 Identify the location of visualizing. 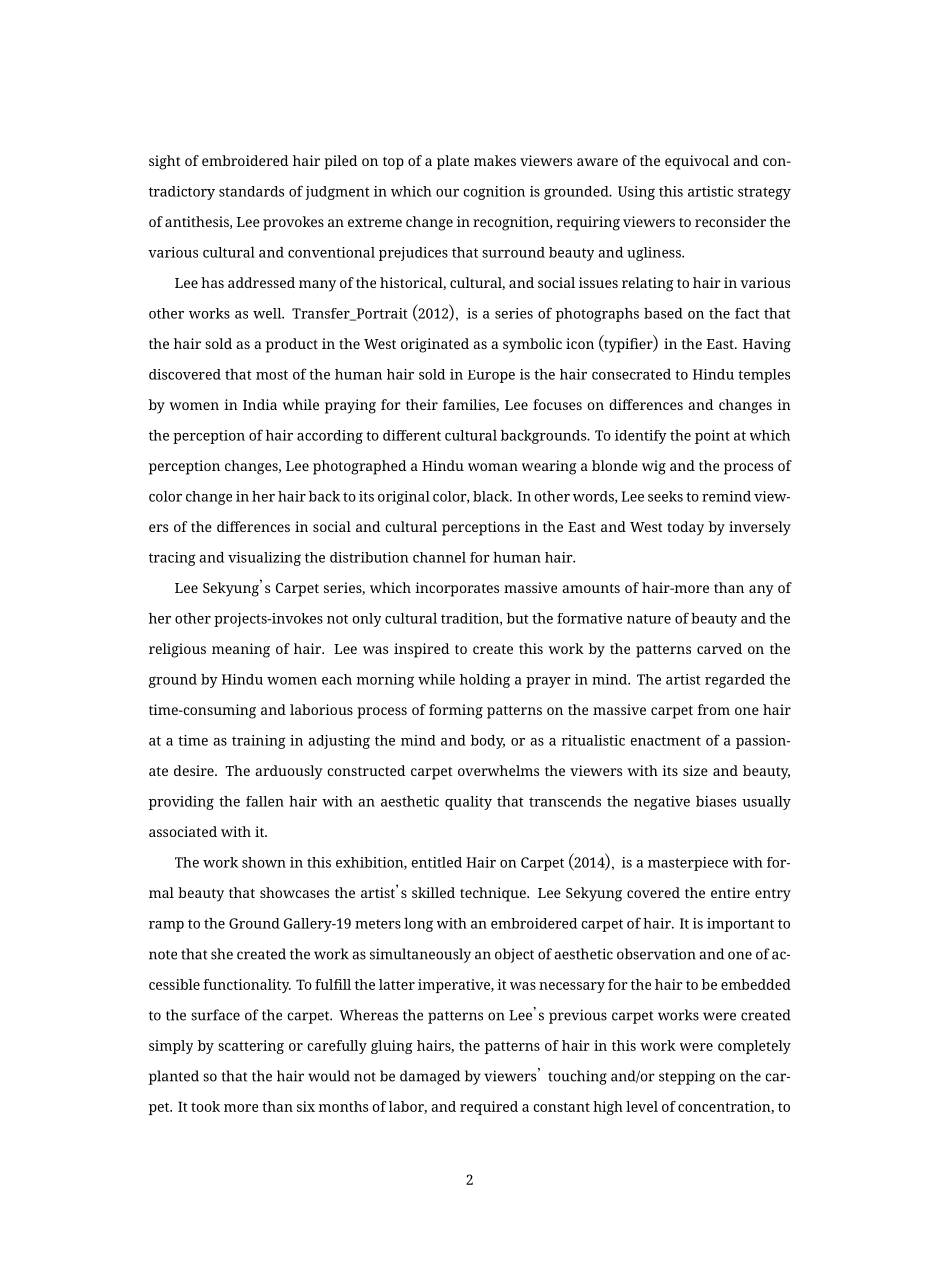
(264, 559).
